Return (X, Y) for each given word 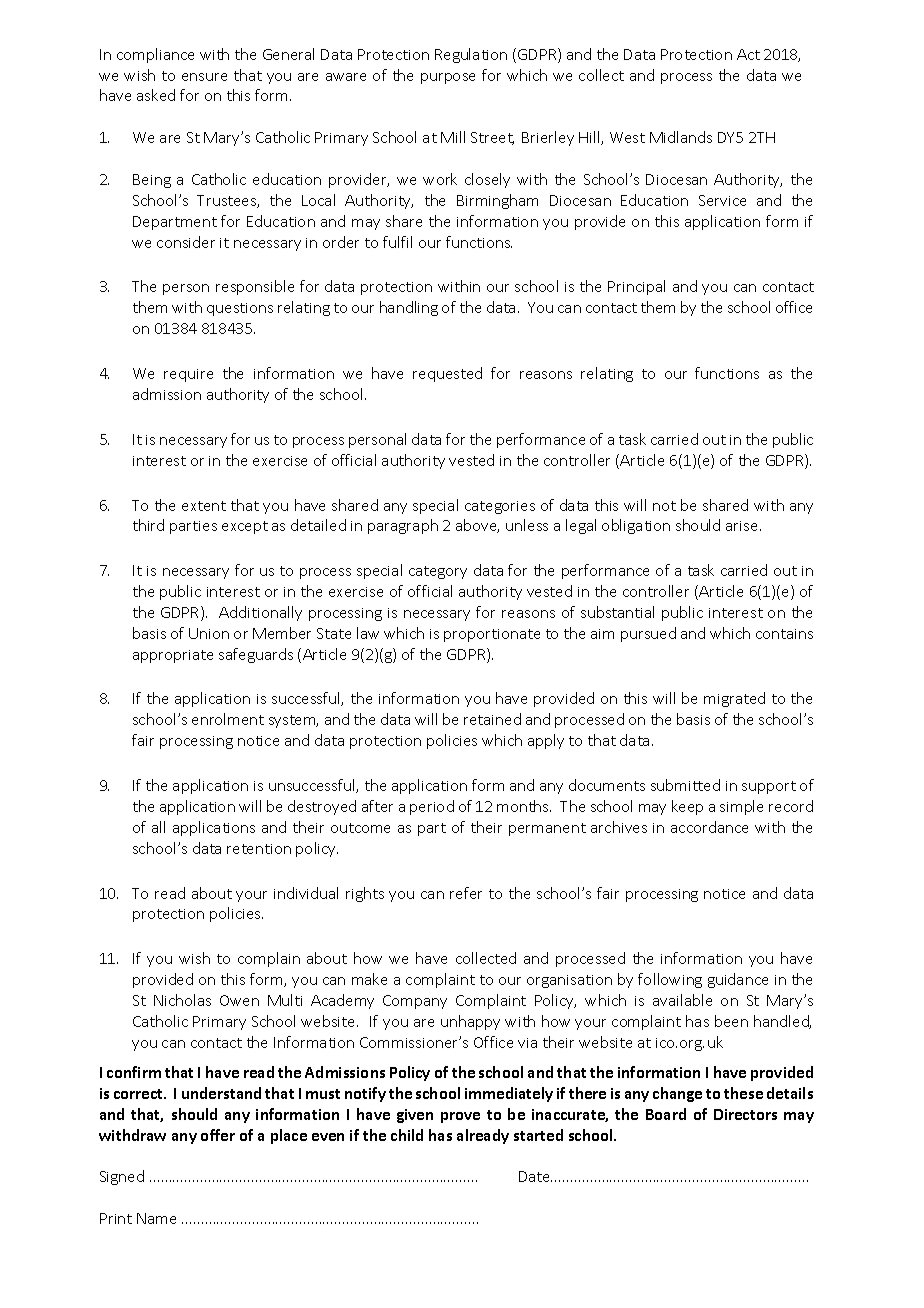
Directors (745, 1114)
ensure (204, 77)
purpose (448, 78)
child (407, 1135)
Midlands (681, 137)
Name (156, 1218)
